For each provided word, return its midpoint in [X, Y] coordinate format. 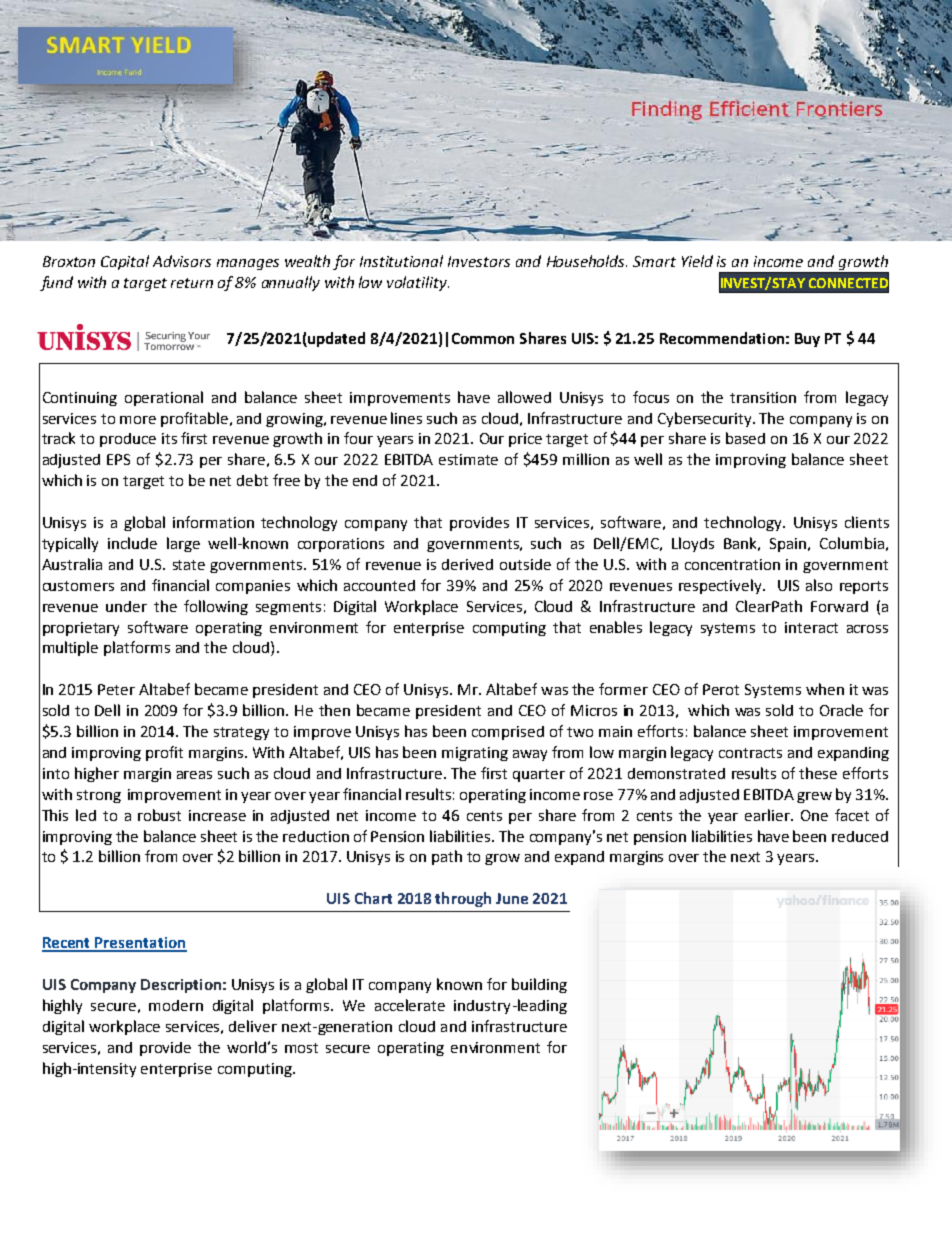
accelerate [410, 1005]
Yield [697, 261]
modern [176, 1005]
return [192, 283]
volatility [418, 283]
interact [811, 627]
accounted [379, 585]
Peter [116, 689]
